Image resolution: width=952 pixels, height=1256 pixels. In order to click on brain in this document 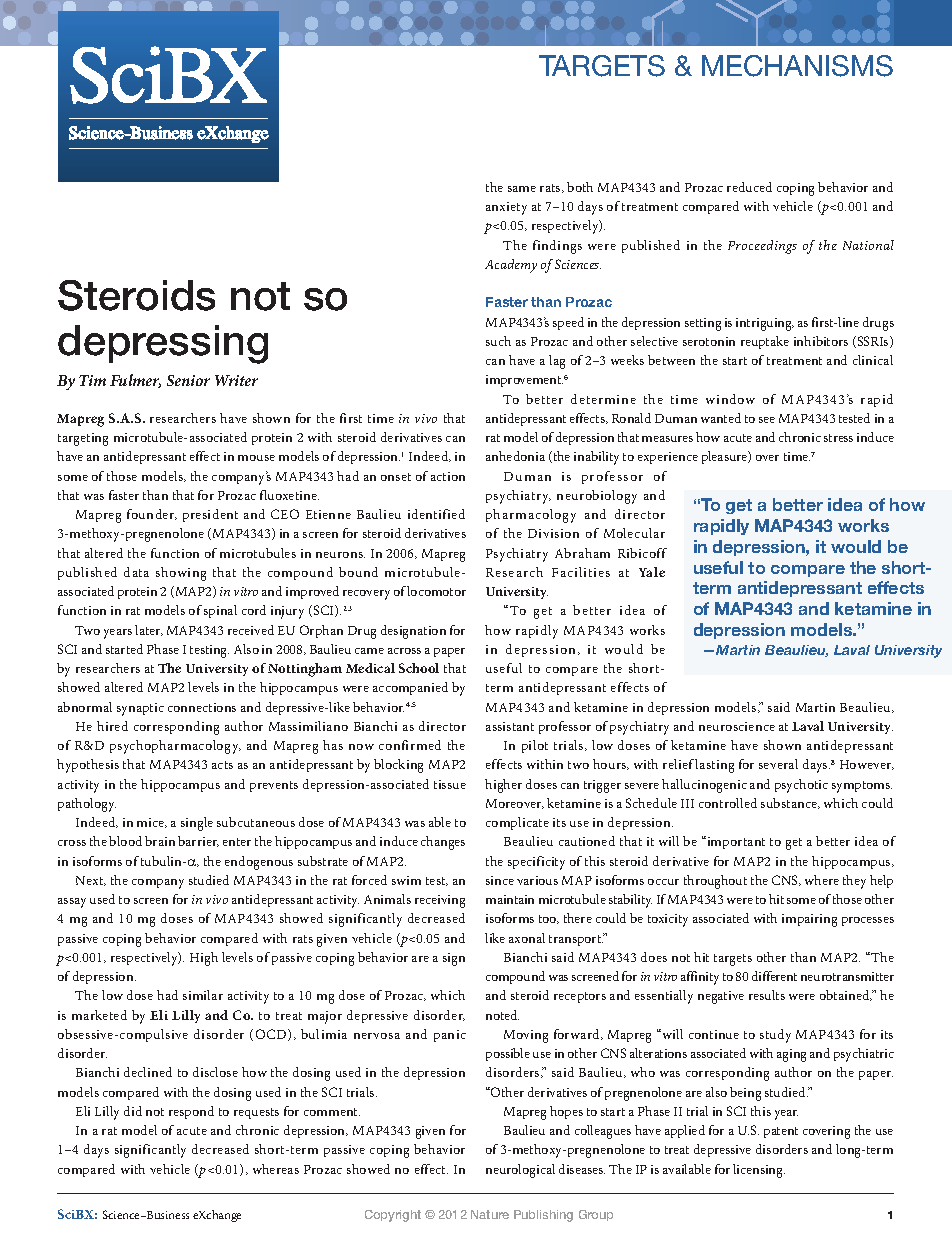, I will do `click(160, 841)`.
